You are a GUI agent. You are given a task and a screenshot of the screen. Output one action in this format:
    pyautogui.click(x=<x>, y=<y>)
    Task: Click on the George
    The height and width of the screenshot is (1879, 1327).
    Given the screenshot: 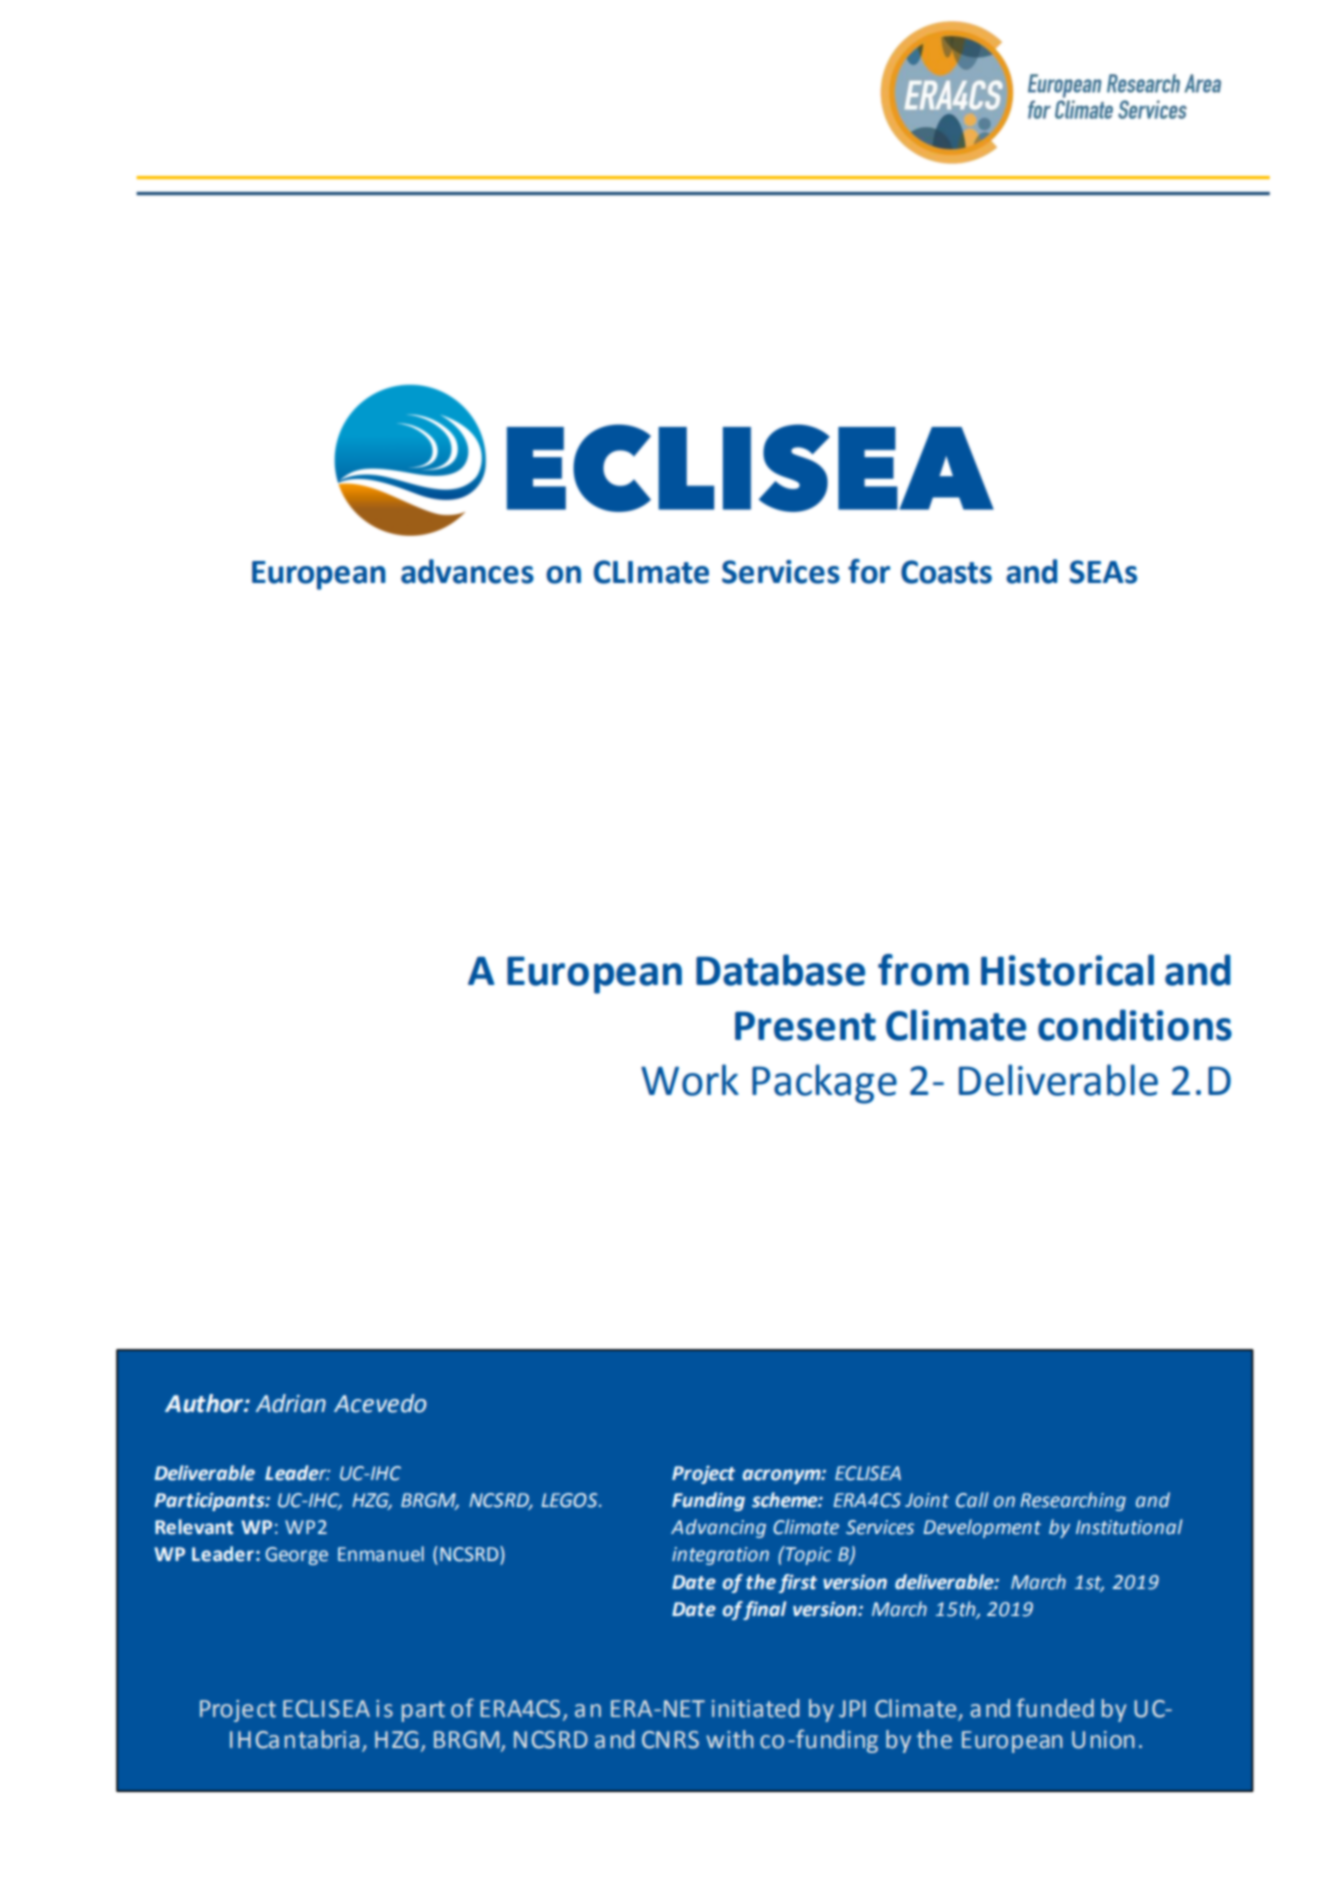 What is the action you would take?
    pyautogui.click(x=296, y=1556)
